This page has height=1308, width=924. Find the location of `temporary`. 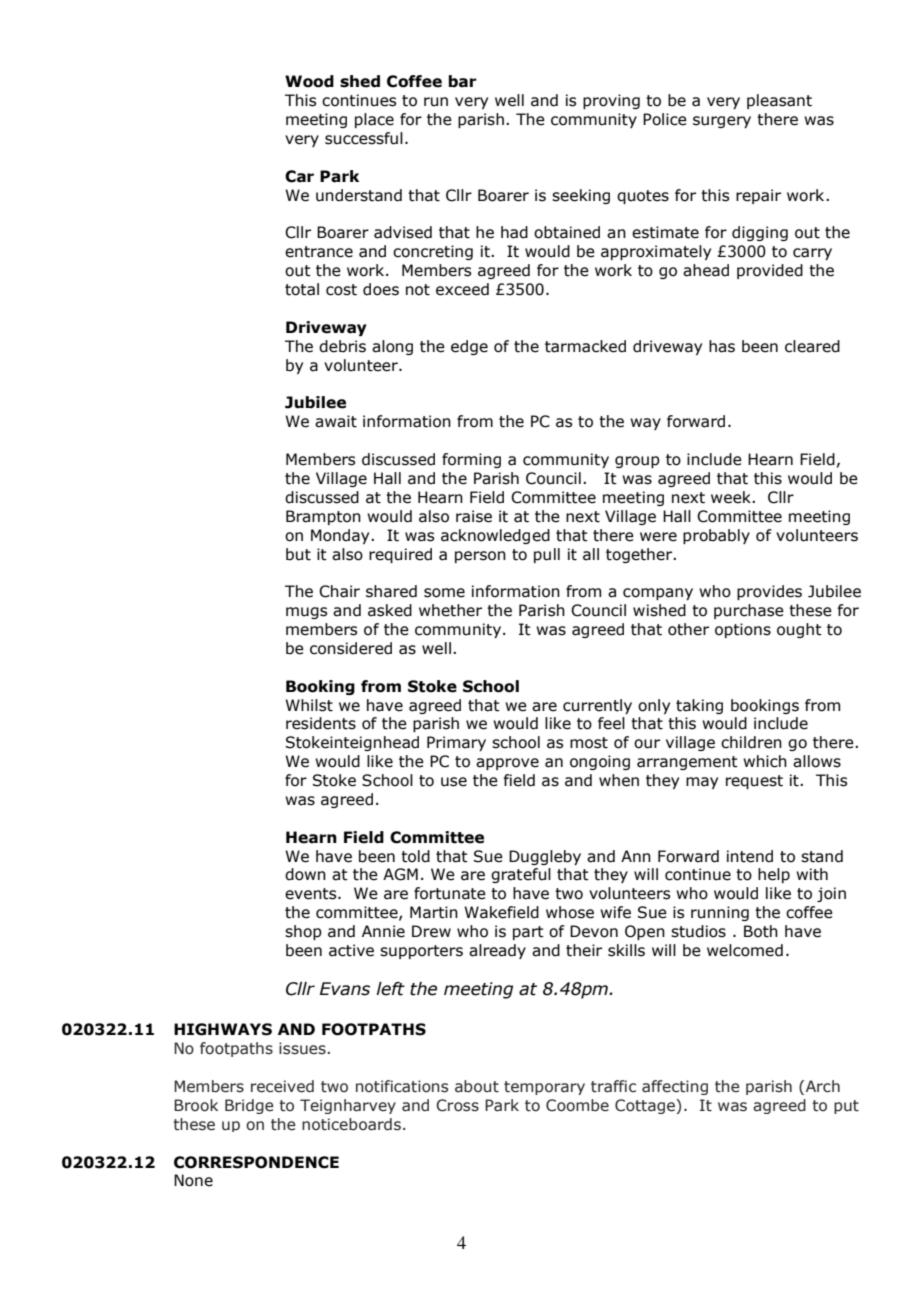

temporary is located at coordinates (544, 1088).
